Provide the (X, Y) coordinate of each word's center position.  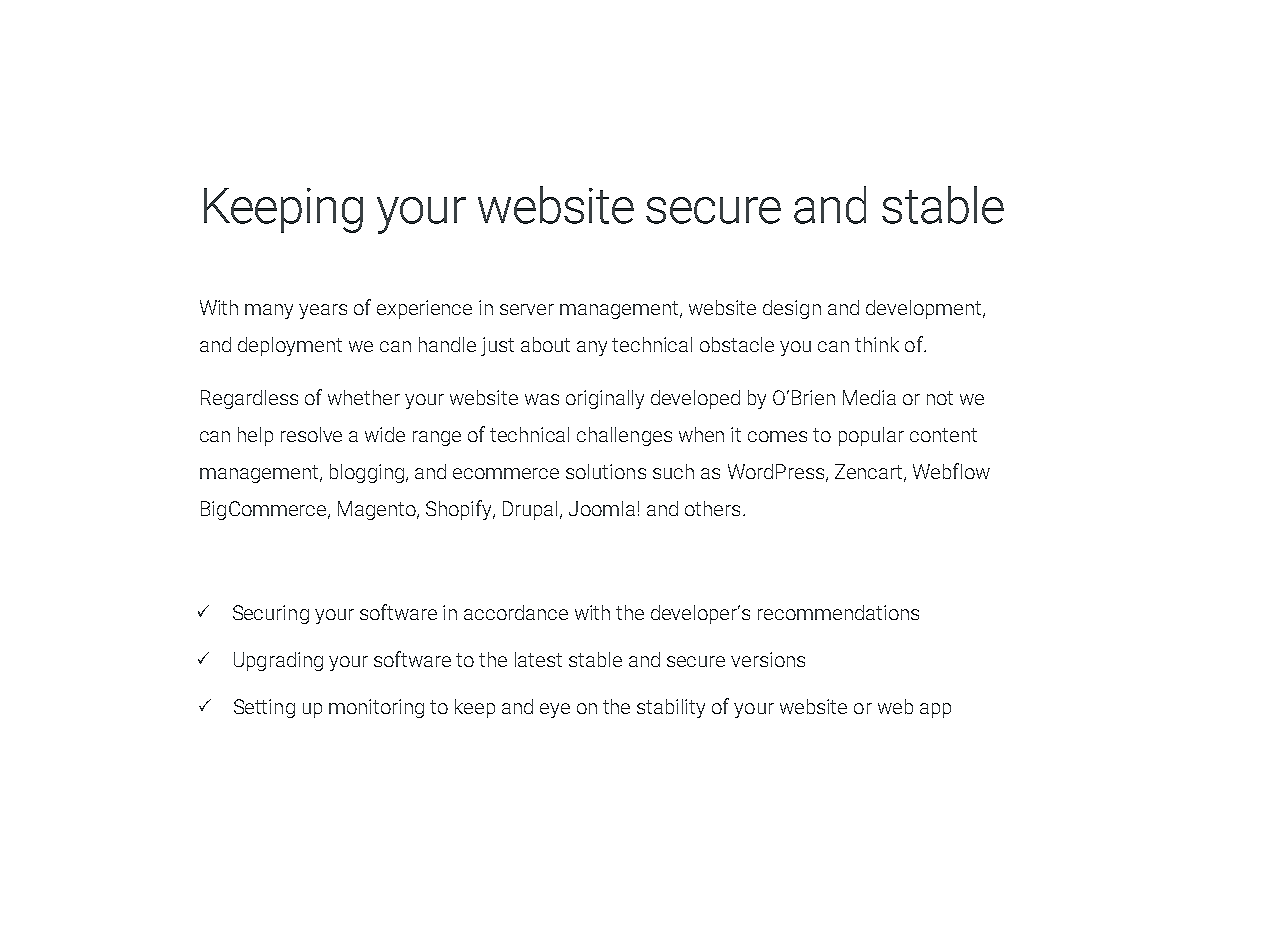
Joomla (602, 508)
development (925, 309)
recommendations (838, 612)
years (323, 311)
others (712, 508)
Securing (271, 614)
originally (605, 399)
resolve (311, 434)
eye (555, 710)
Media (869, 397)
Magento (378, 510)
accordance (516, 612)
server (527, 309)
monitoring (376, 708)
